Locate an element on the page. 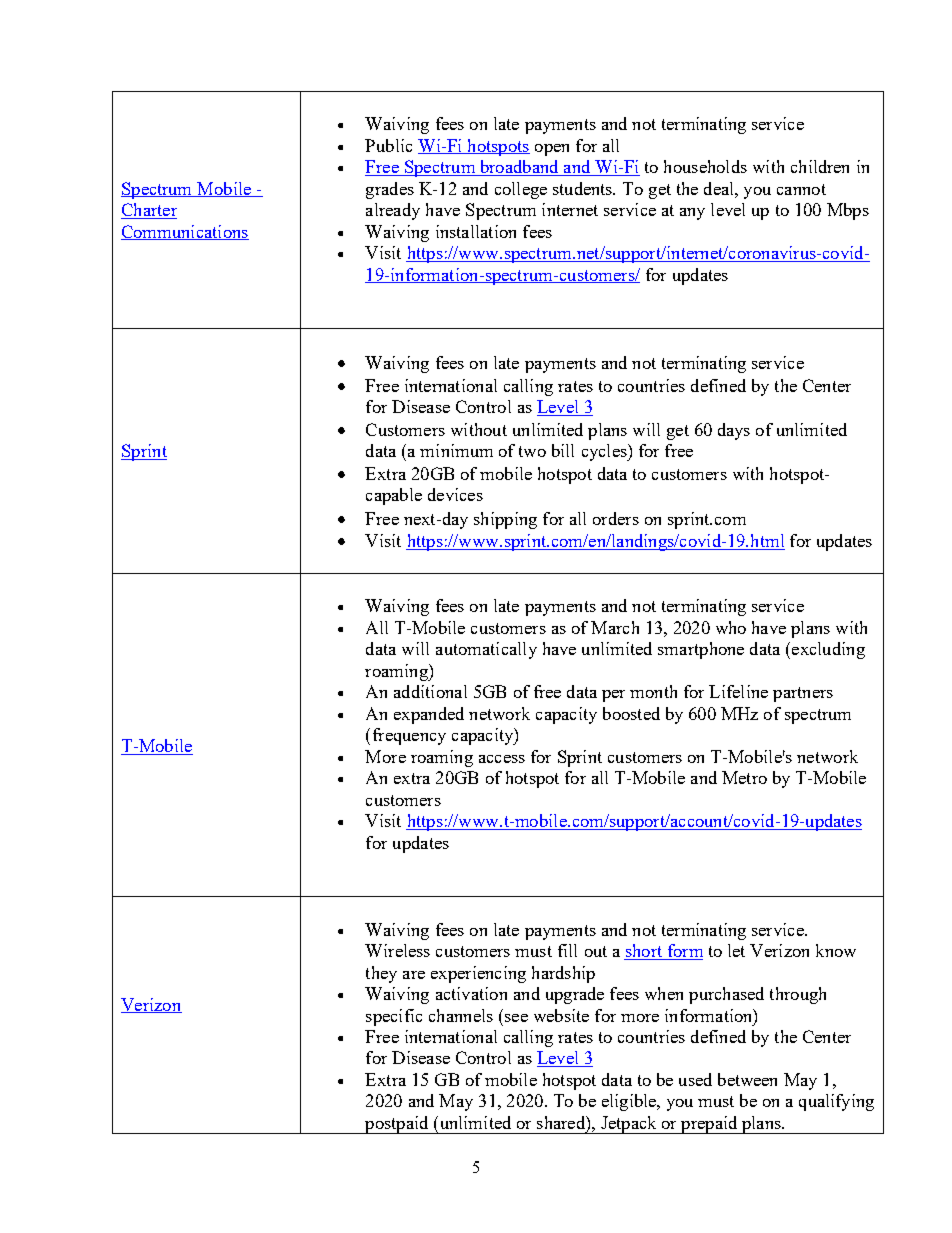  specific is located at coordinates (394, 1017).
